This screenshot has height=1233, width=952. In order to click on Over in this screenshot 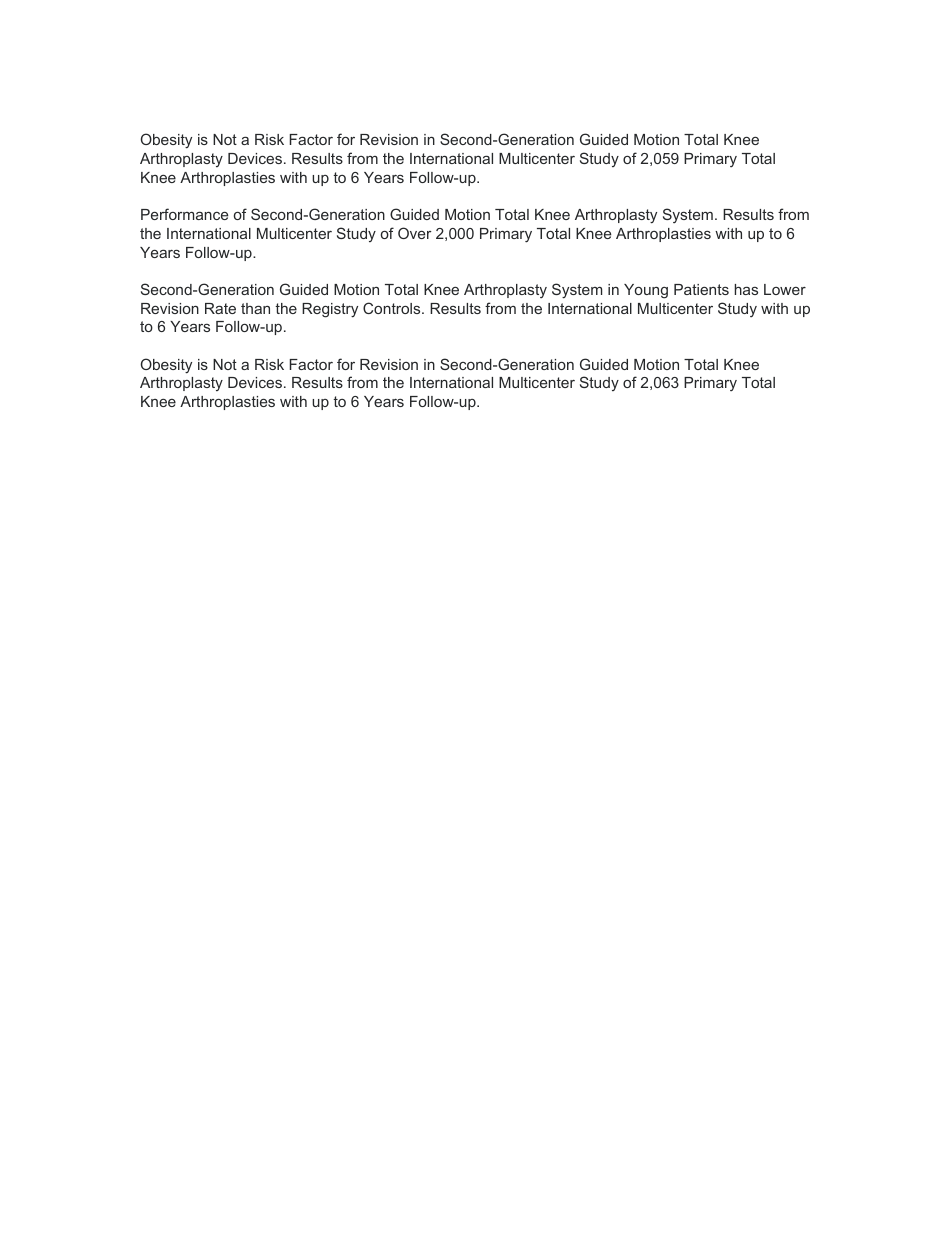, I will do `click(415, 233)`.
